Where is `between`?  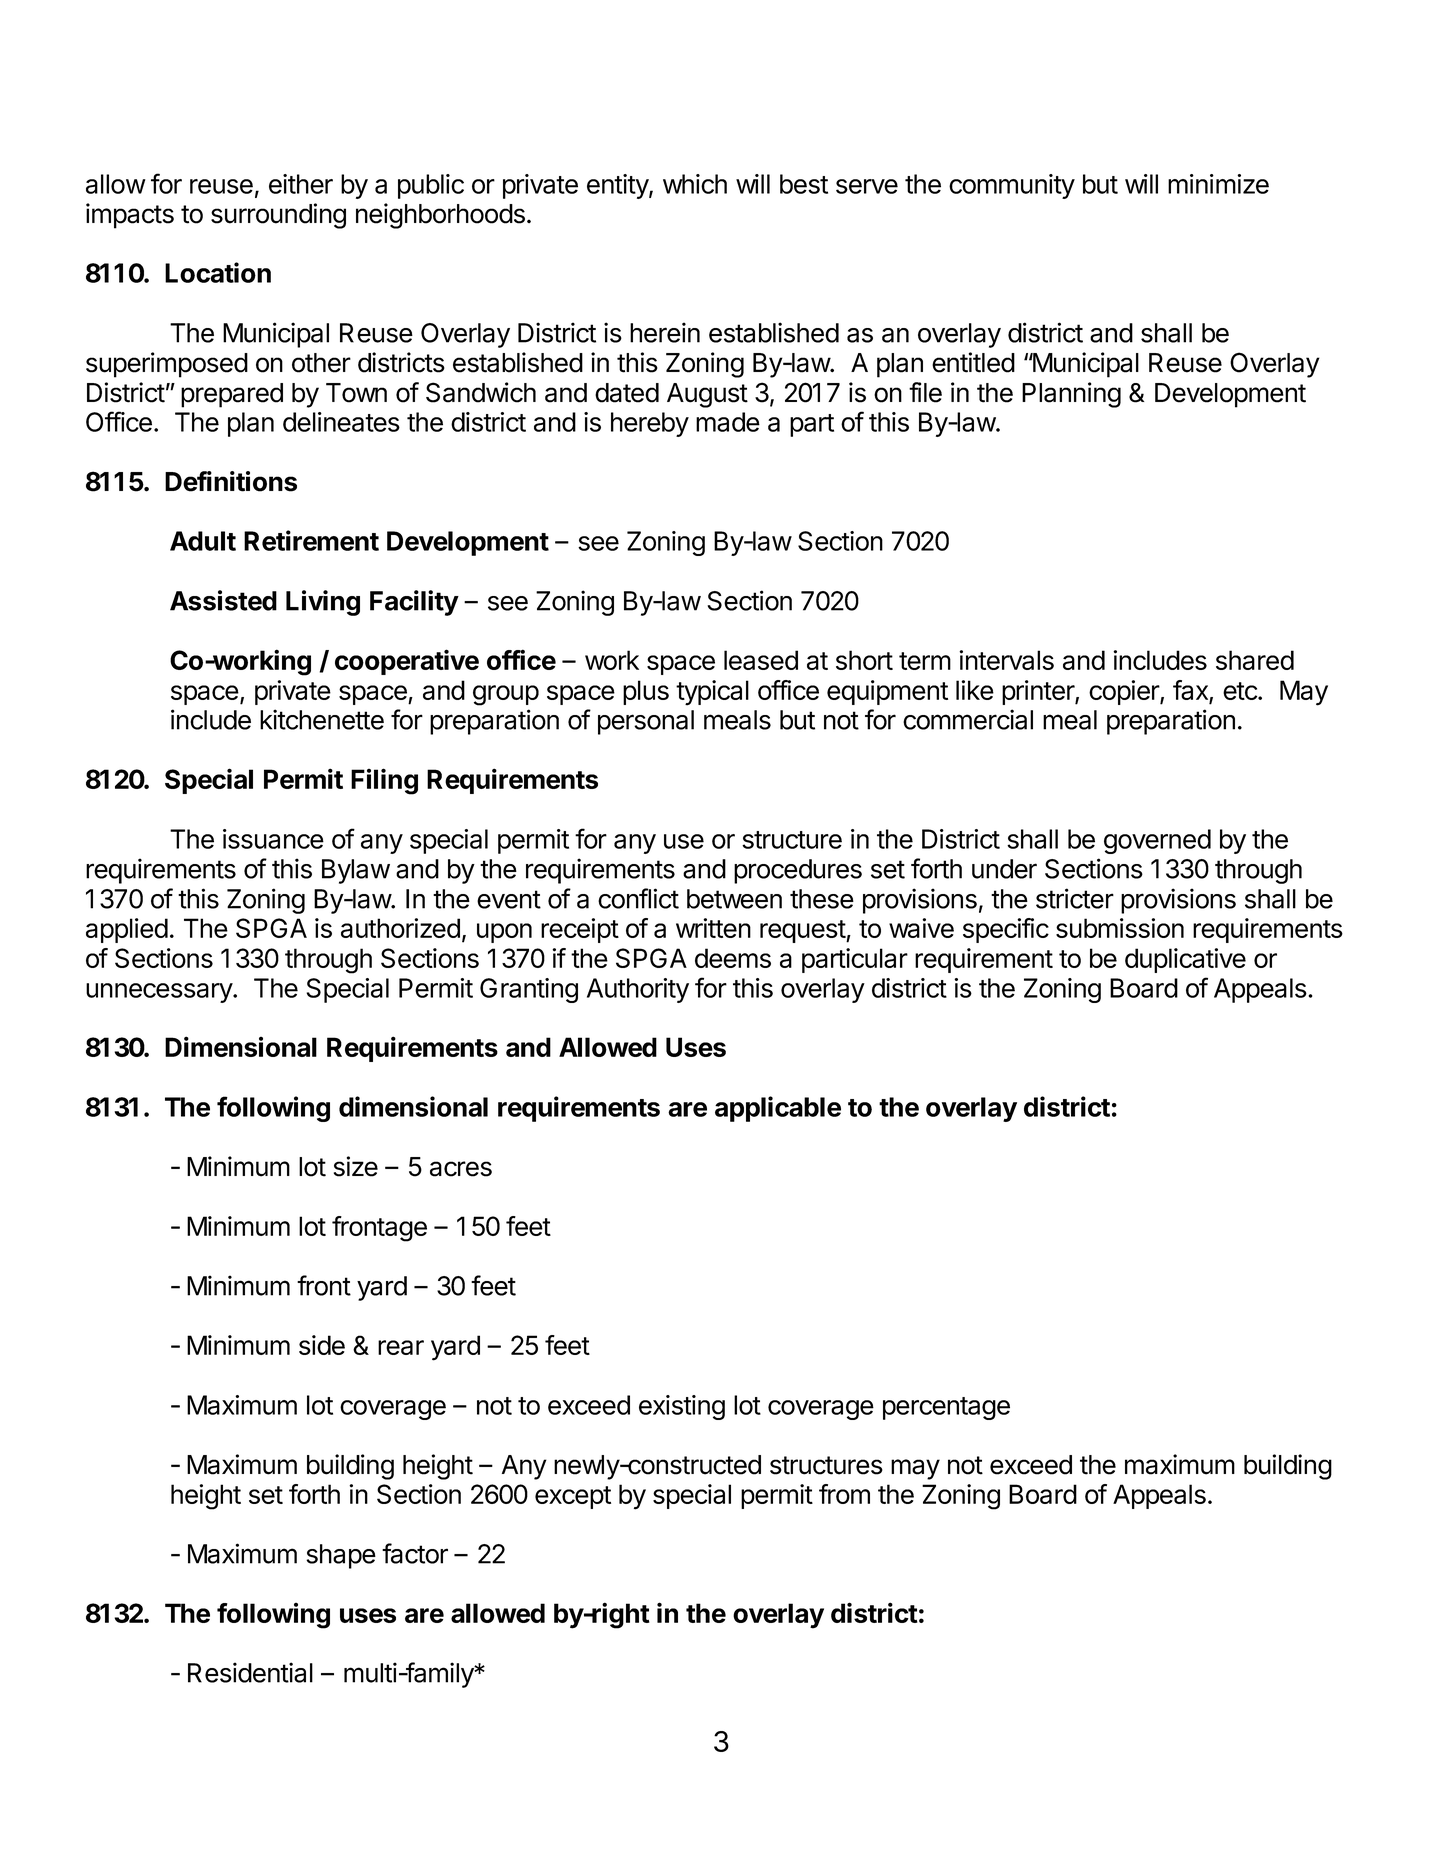
between is located at coordinates (734, 899).
